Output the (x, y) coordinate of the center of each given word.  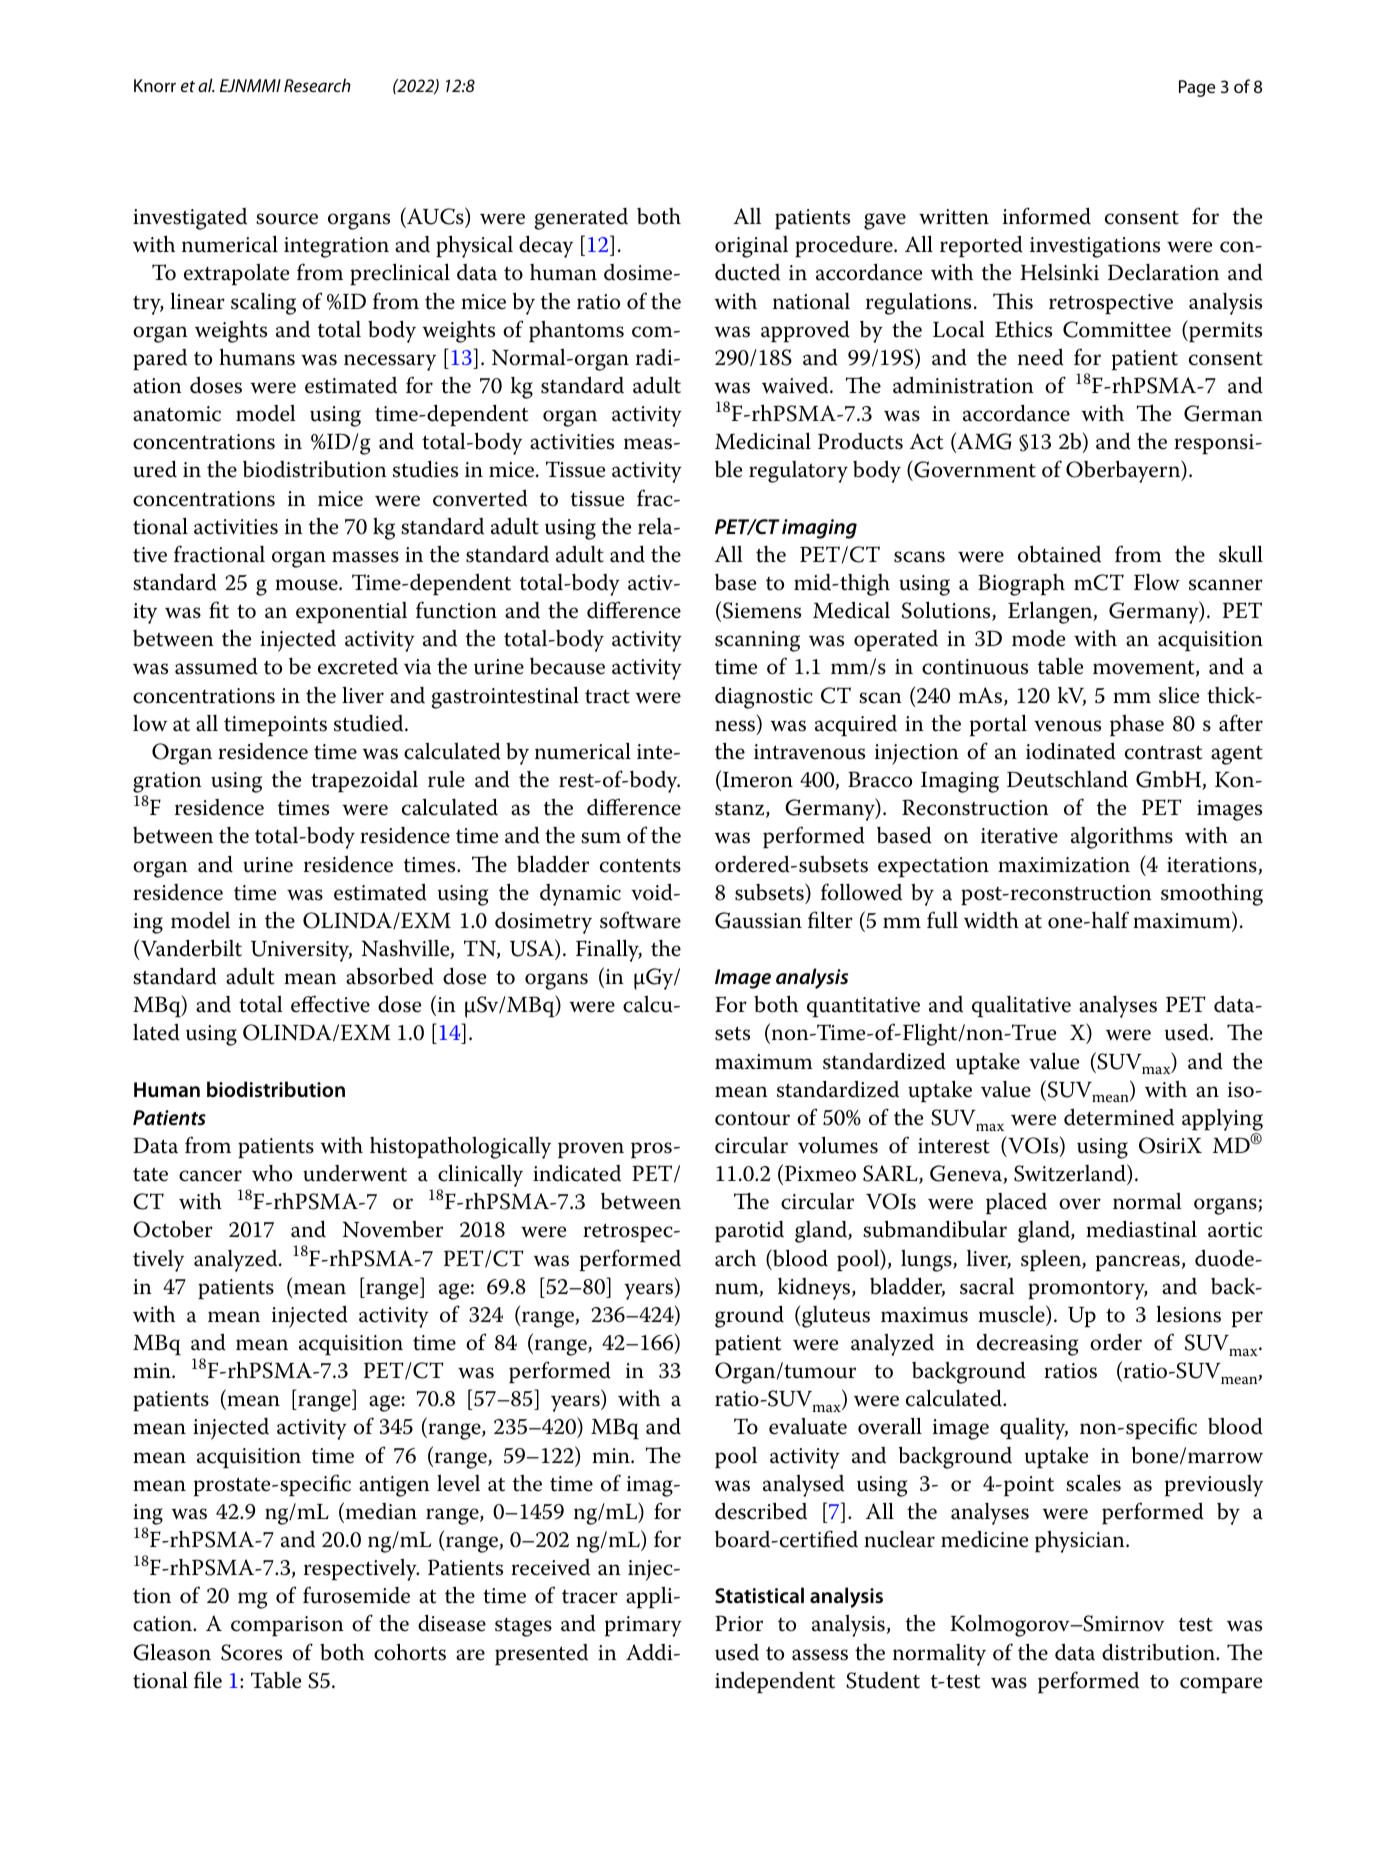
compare (1221, 1685)
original (751, 247)
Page (1197, 88)
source (287, 219)
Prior (739, 1623)
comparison (287, 1626)
